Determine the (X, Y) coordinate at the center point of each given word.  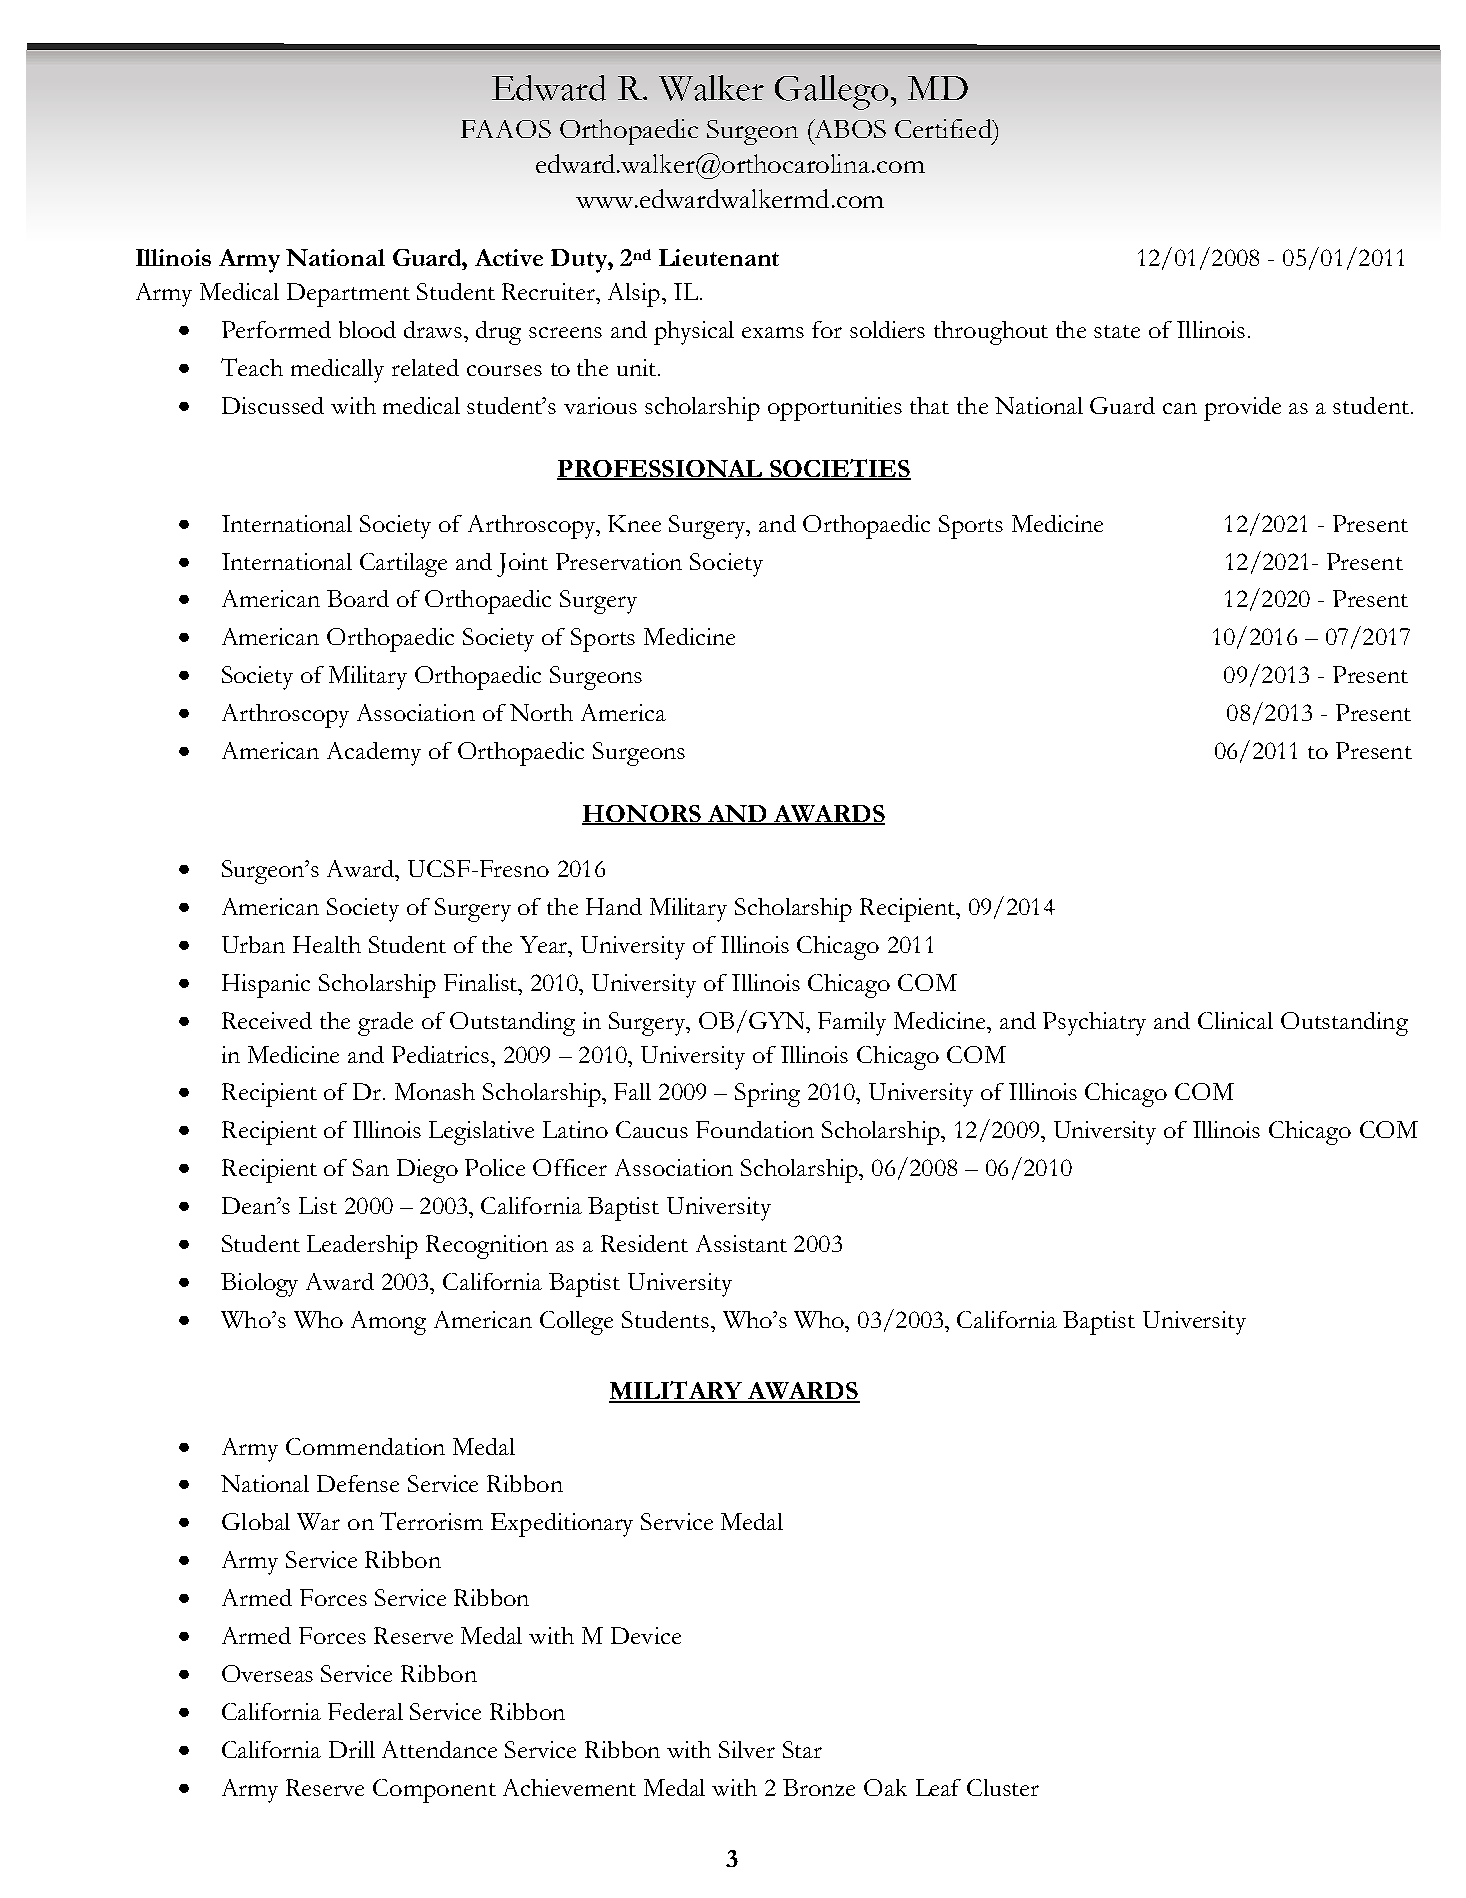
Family (852, 1024)
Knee (634, 523)
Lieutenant (719, 257)
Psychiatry (1094, 1024)
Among (388, 1323)
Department (348, 295)
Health (327, 944)
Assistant (741, 1243)
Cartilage (403, 565)
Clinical (1235, 1020)
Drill (352, 1749)
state (1117, 331)
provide (1242, 409)
